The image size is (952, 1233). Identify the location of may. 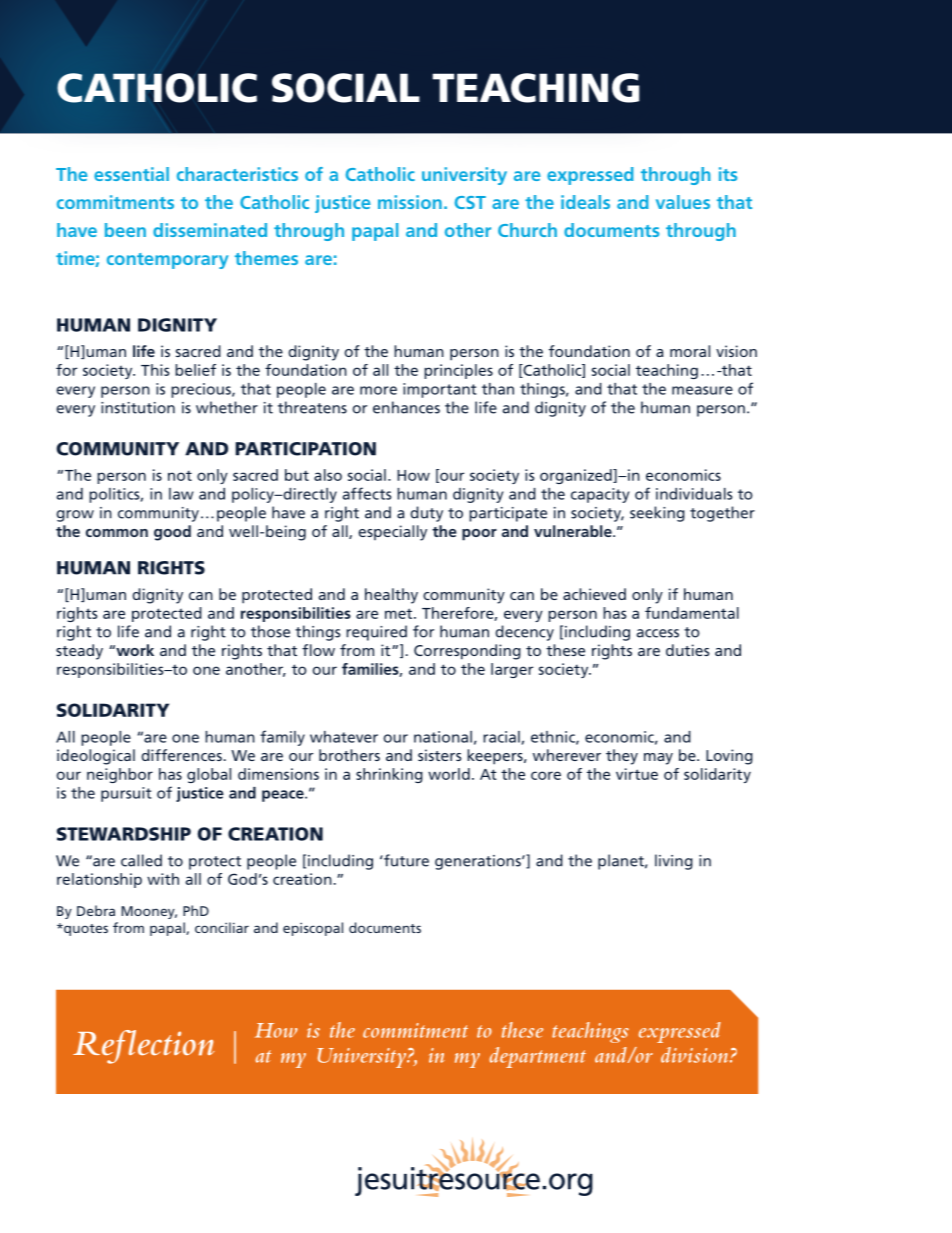
(658, 759).
